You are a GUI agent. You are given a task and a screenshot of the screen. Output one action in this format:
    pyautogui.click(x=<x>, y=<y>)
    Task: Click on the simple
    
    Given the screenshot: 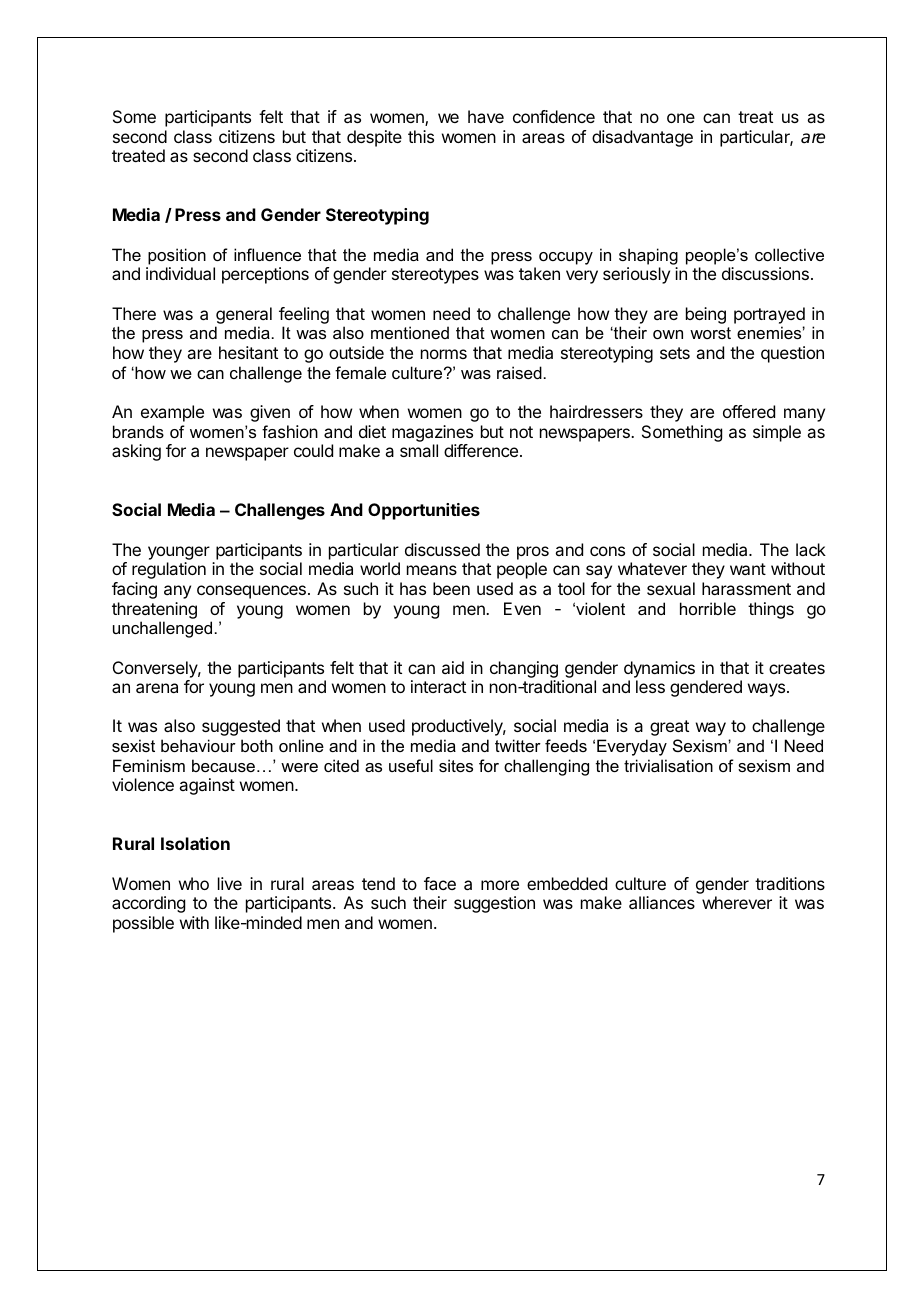 What is the action you would take?
    pyautogui.click(x=777, y=433)
